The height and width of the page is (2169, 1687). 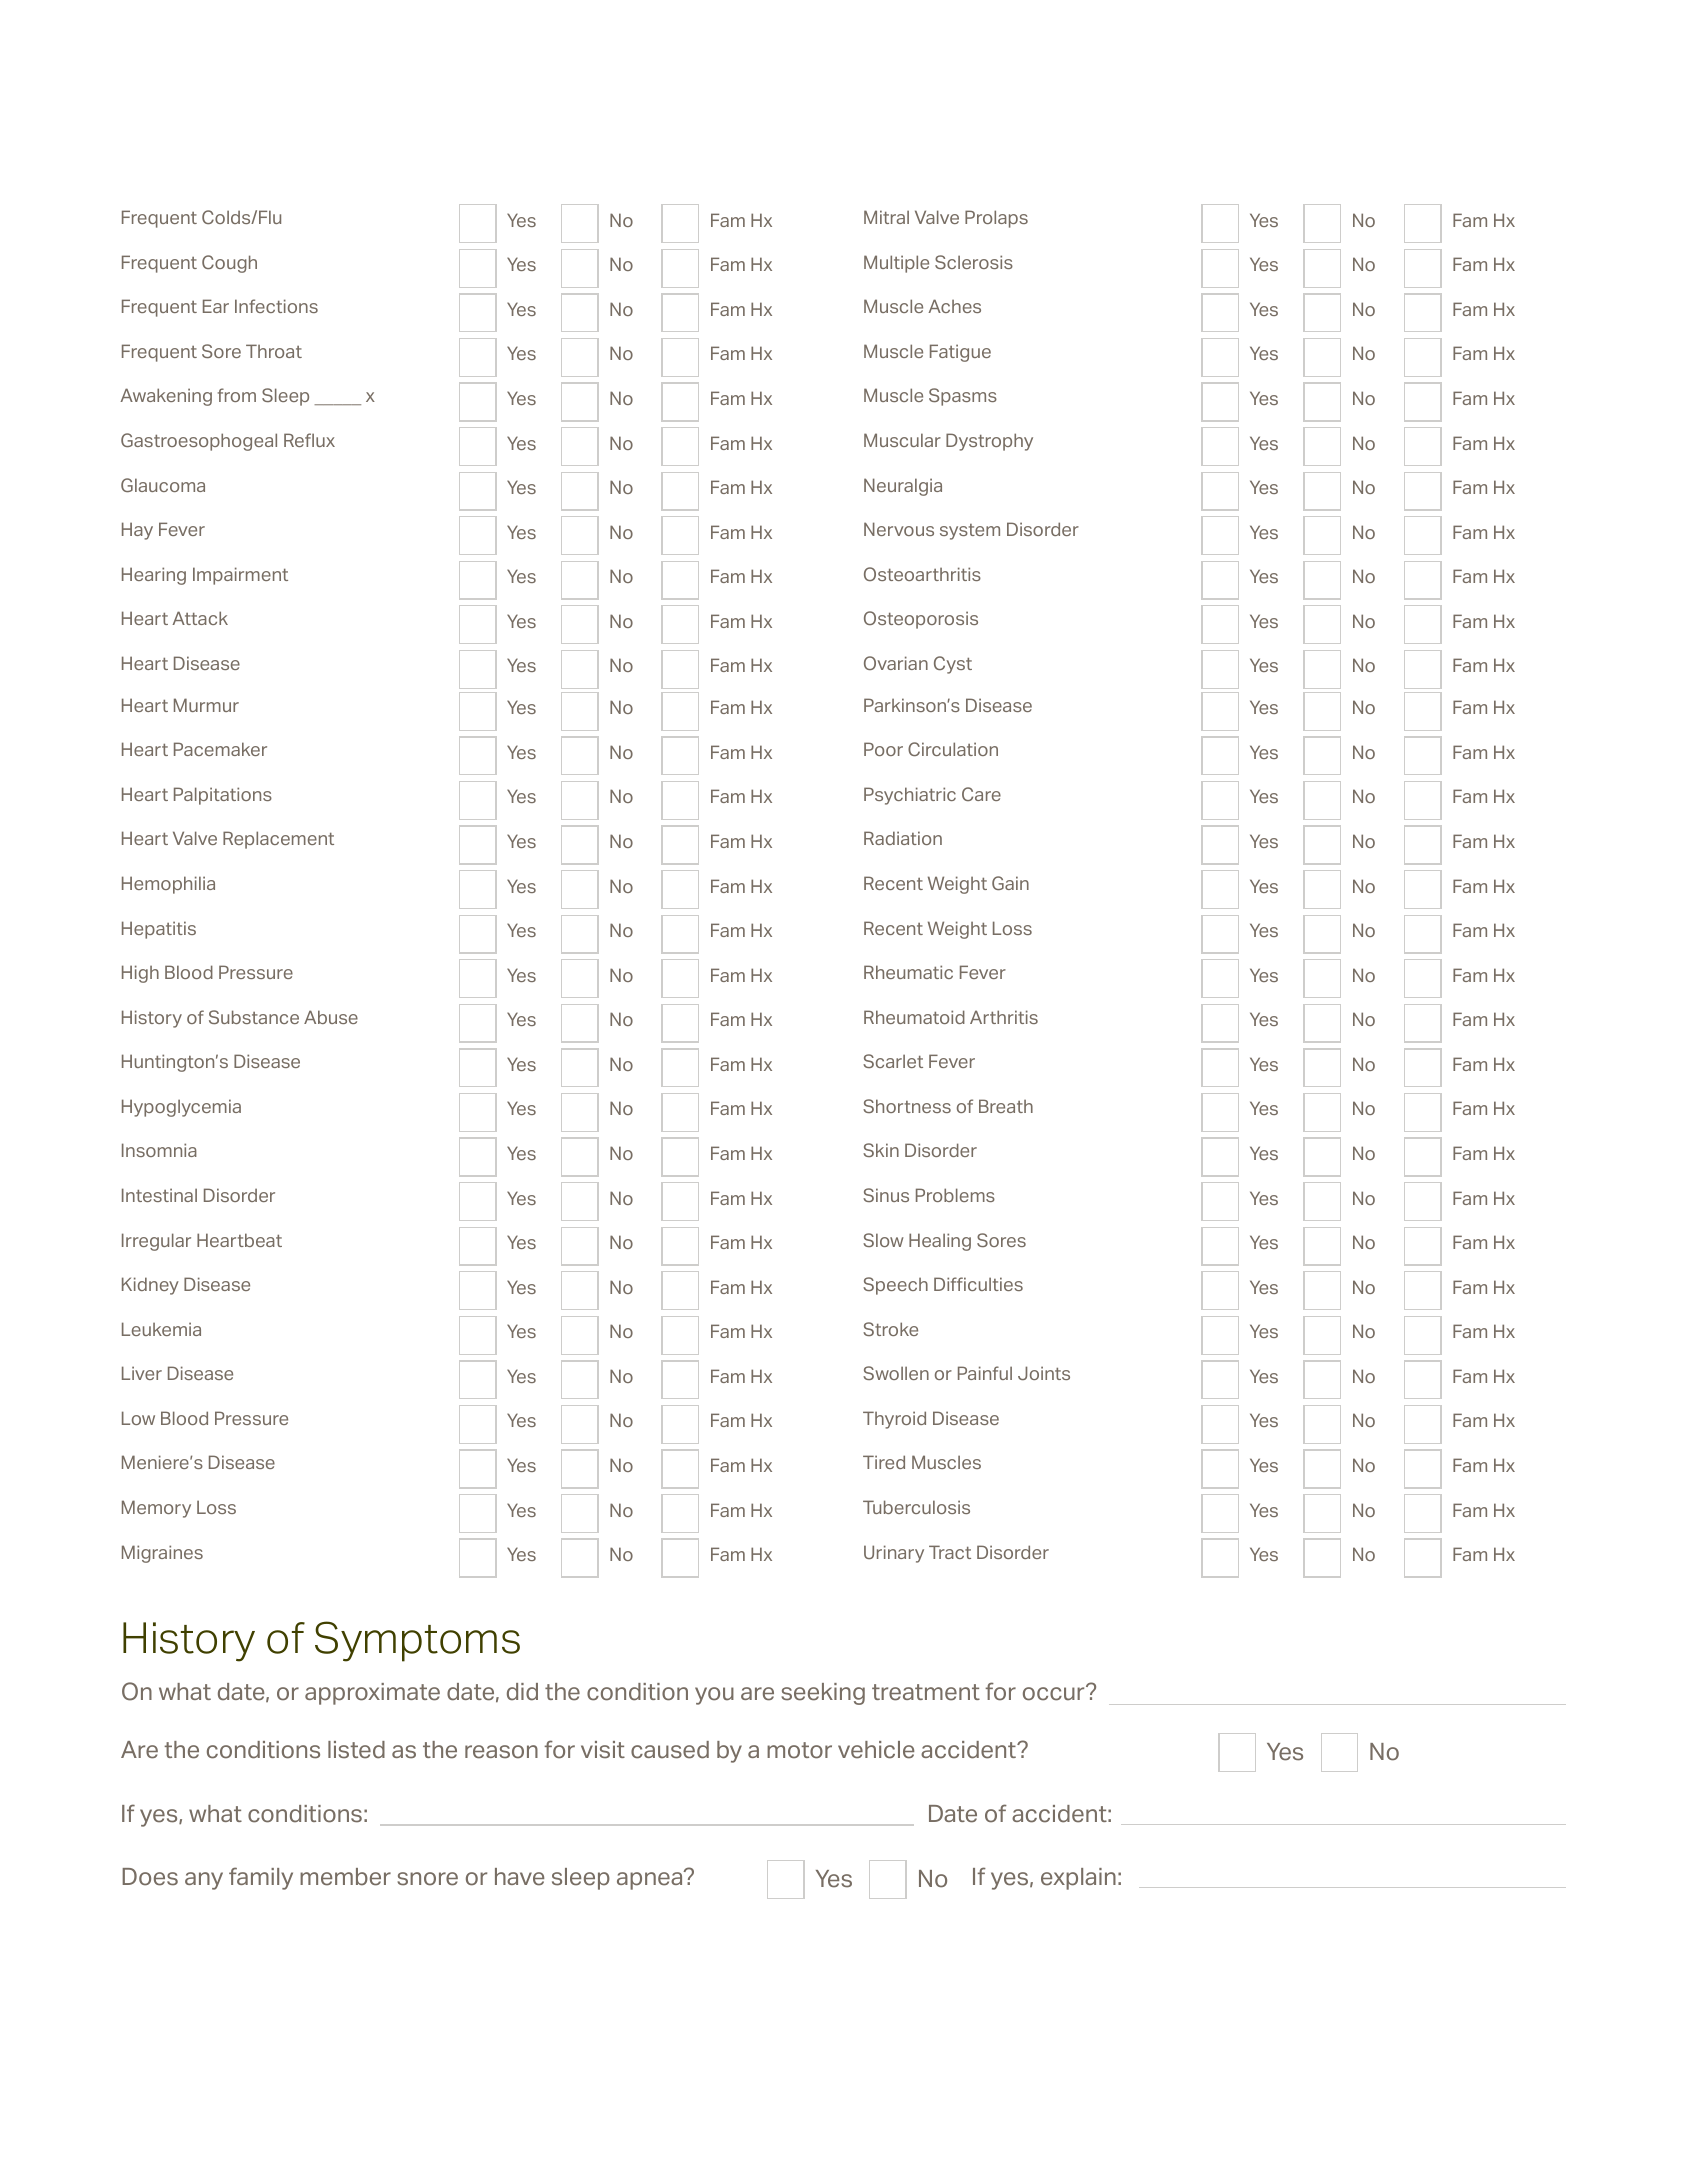 I want to click on Palpitations, so click(x=223, y=796).
